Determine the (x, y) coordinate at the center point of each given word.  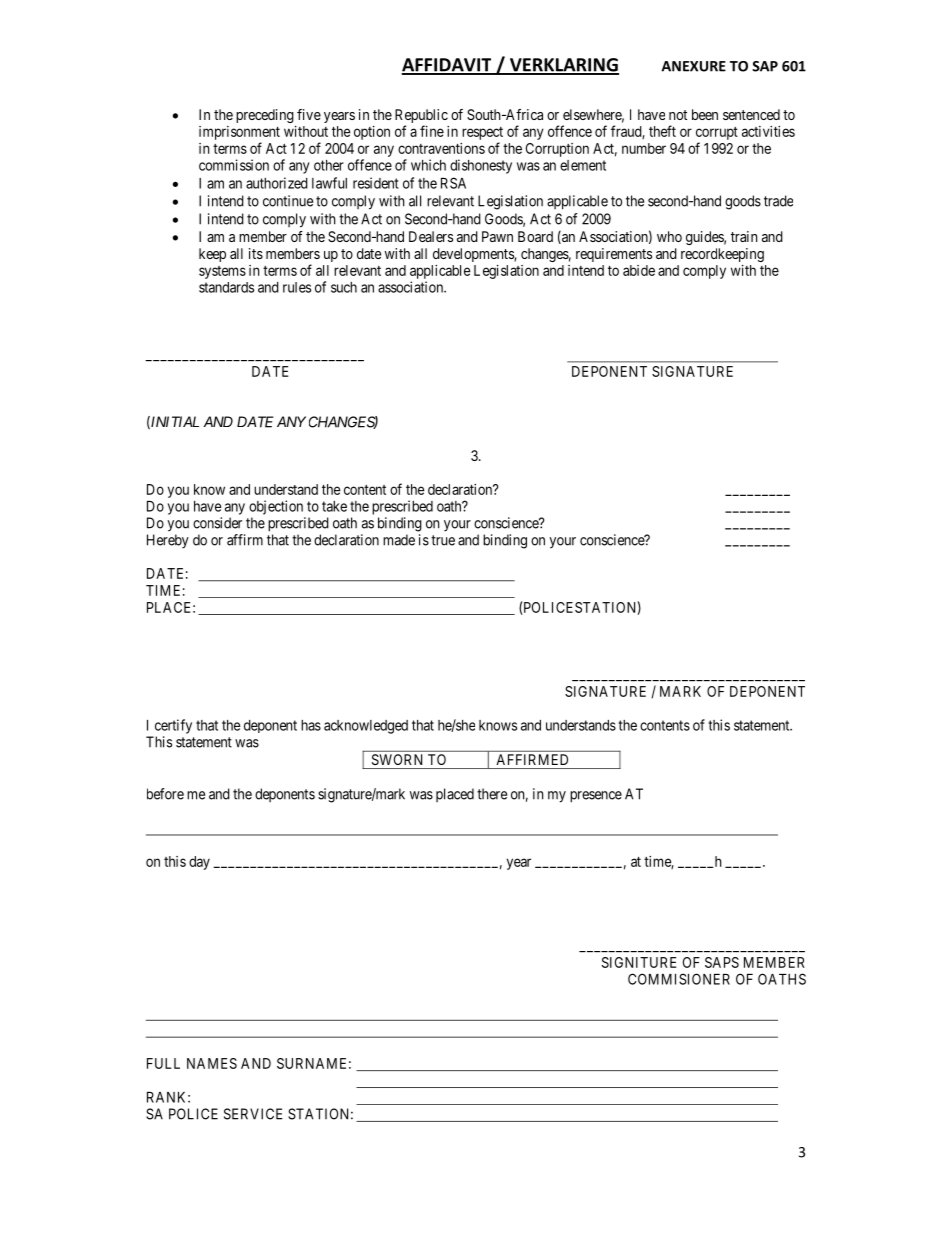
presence (596, 797)
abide (639, 270)
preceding (265, 116)
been (705, 114)
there (492, 794)
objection (276, 507)
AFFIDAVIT (448, 66)
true (443, 540)
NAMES (212, 1063)
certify (173, 726)
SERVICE (253, 1114)
